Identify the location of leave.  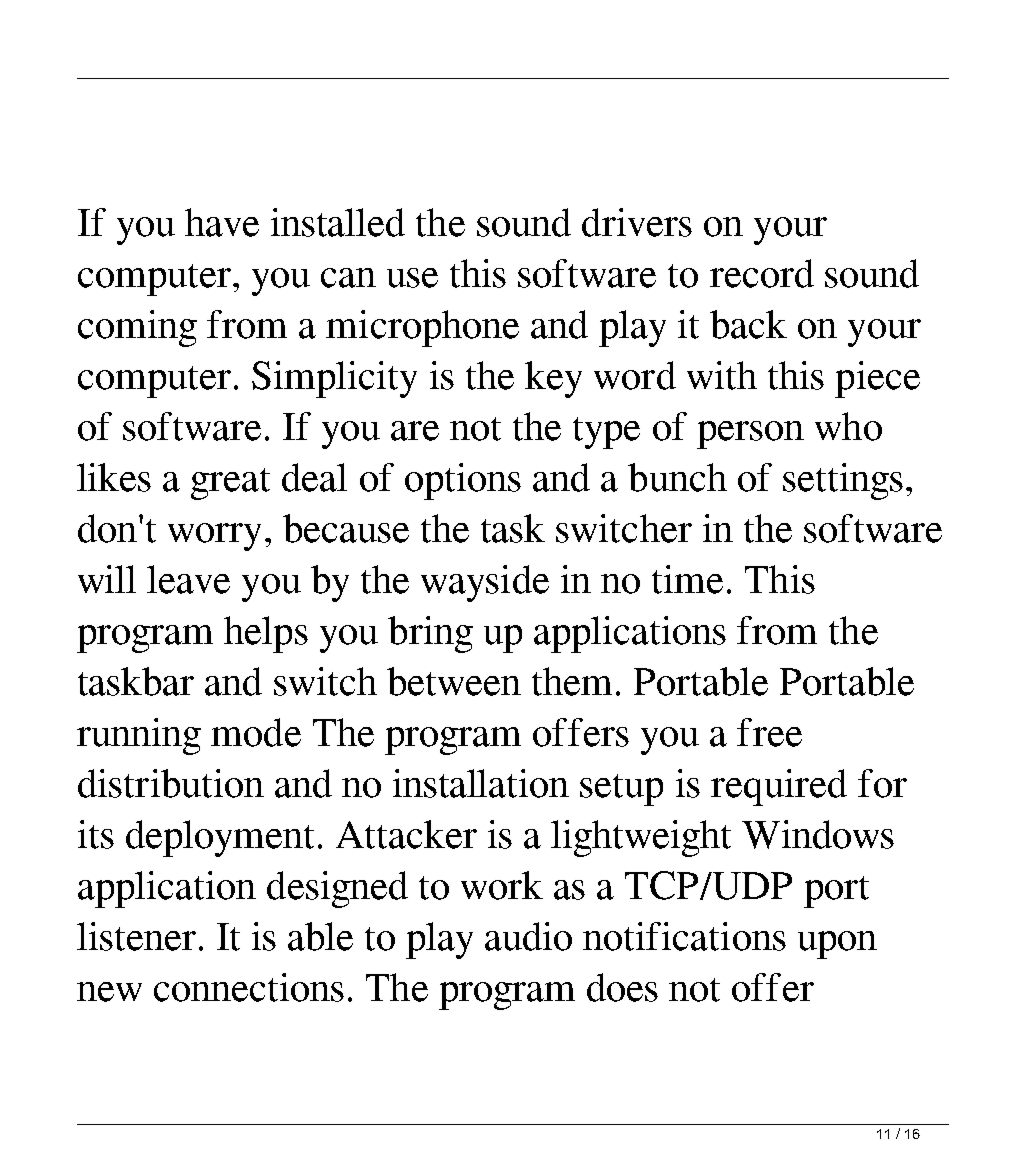
(188, 579).
